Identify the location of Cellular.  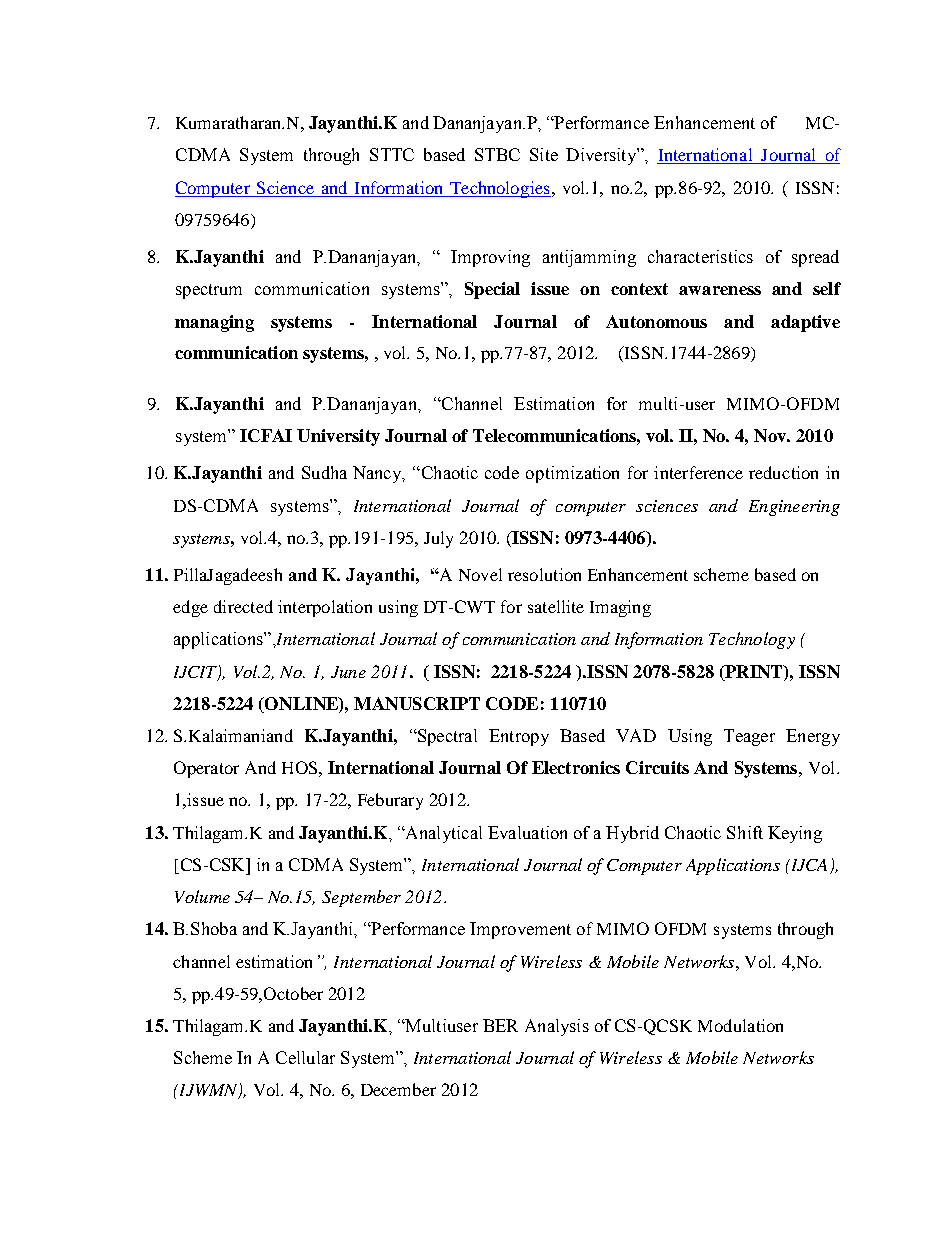
(305, 1057).
